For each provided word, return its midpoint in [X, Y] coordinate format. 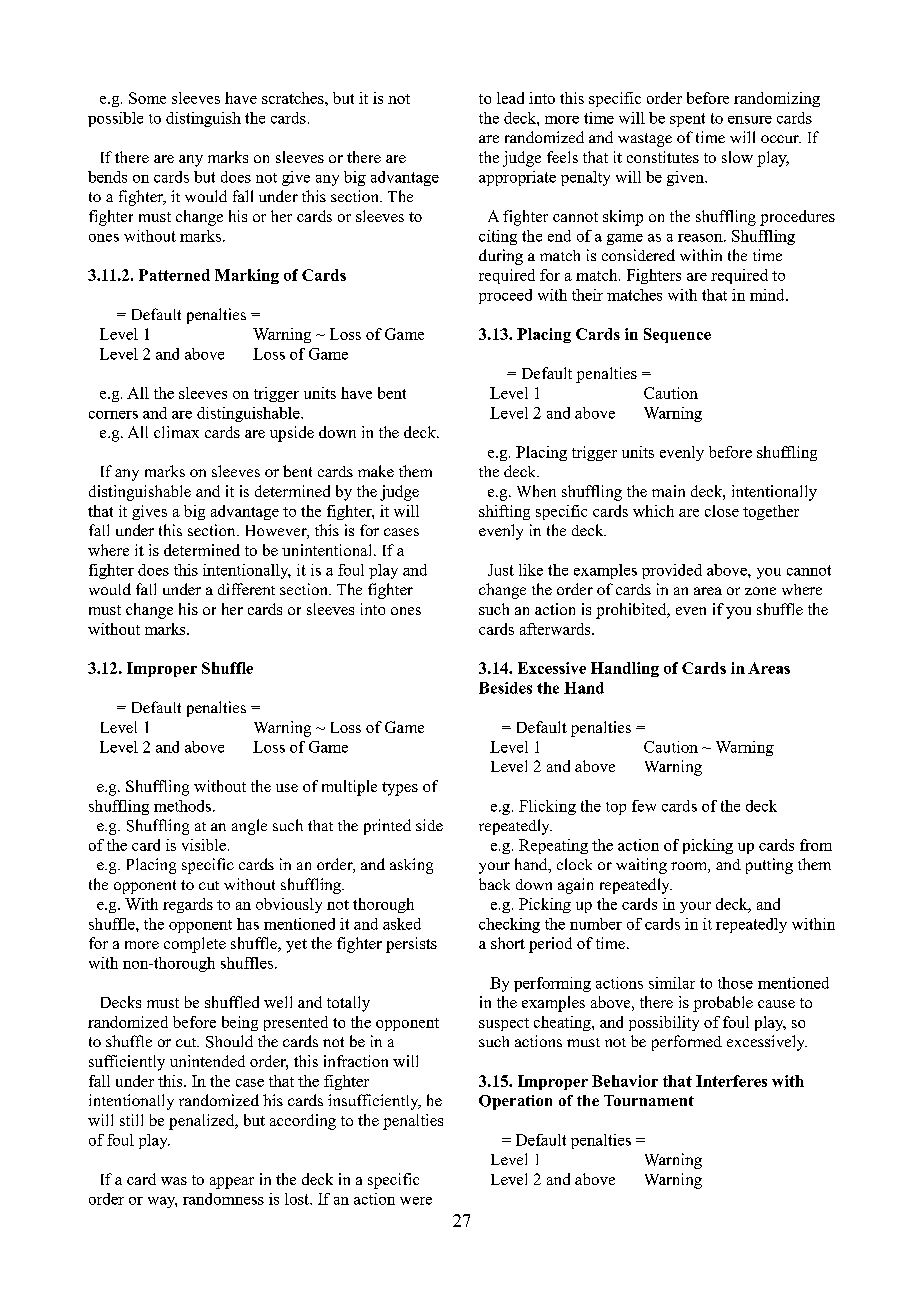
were [416, 1201]
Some [147, 98]
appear [232, 1183]
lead [510, 98]
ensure [750, 120]
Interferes [731, 1081]
